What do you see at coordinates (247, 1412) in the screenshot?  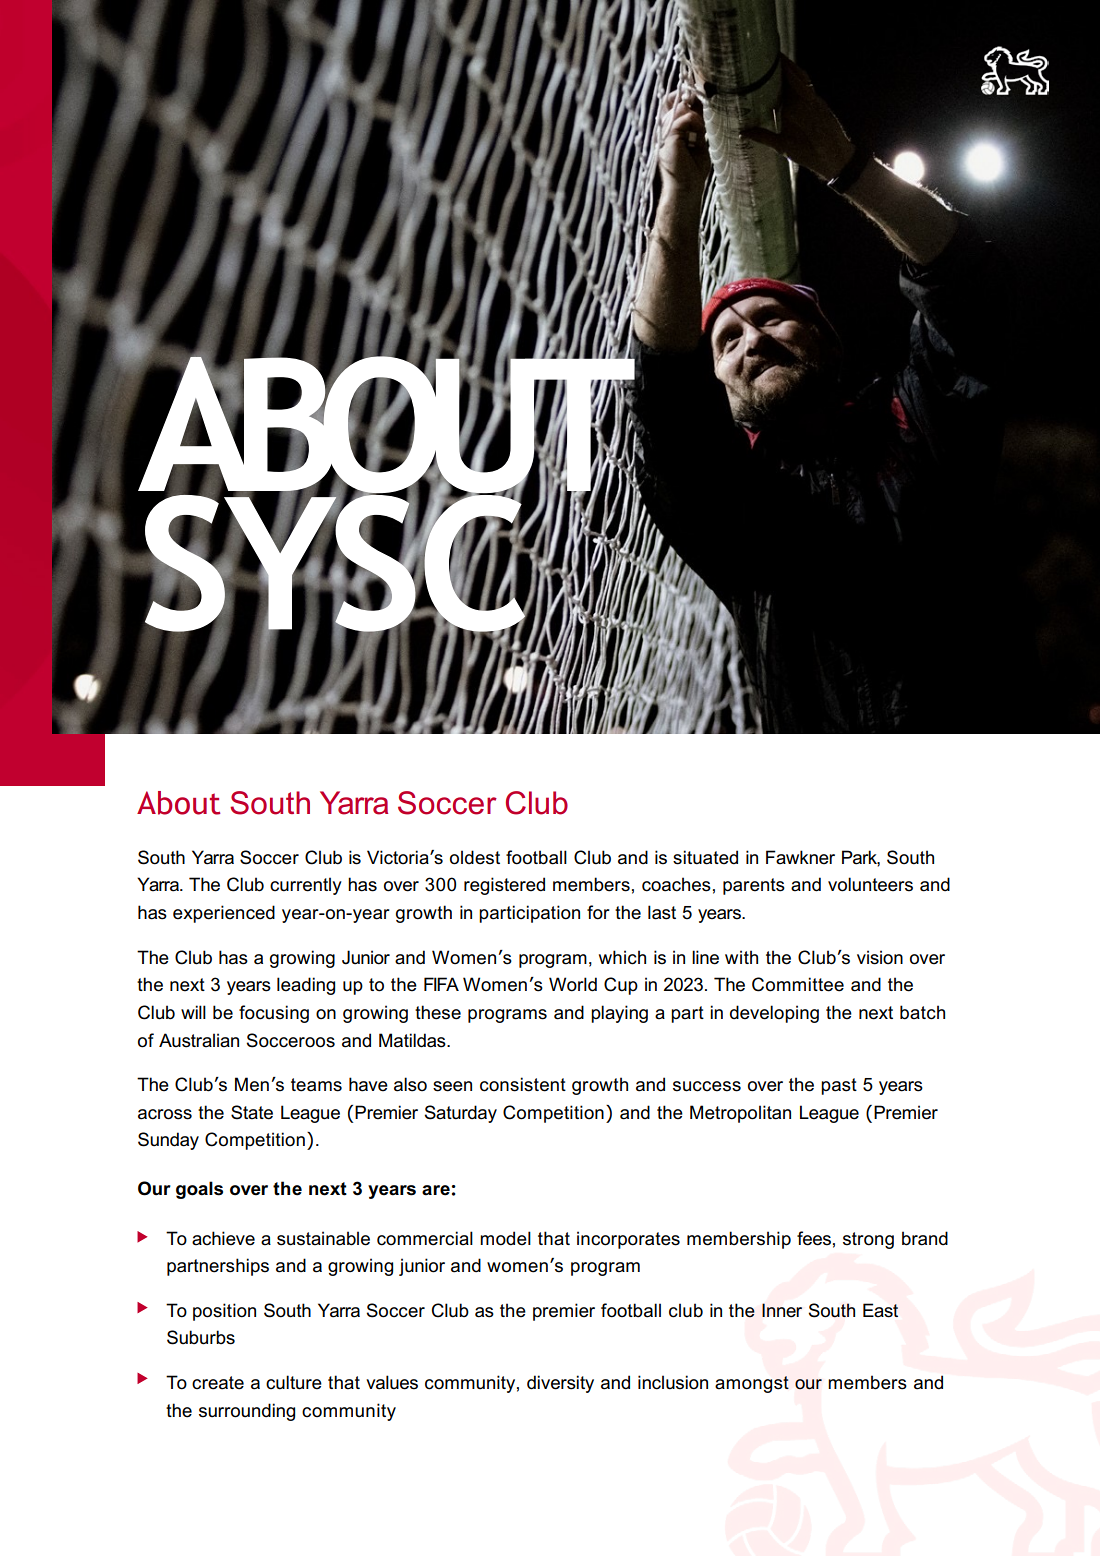 I see `surrounding` at bounding box center [247, 1412].
